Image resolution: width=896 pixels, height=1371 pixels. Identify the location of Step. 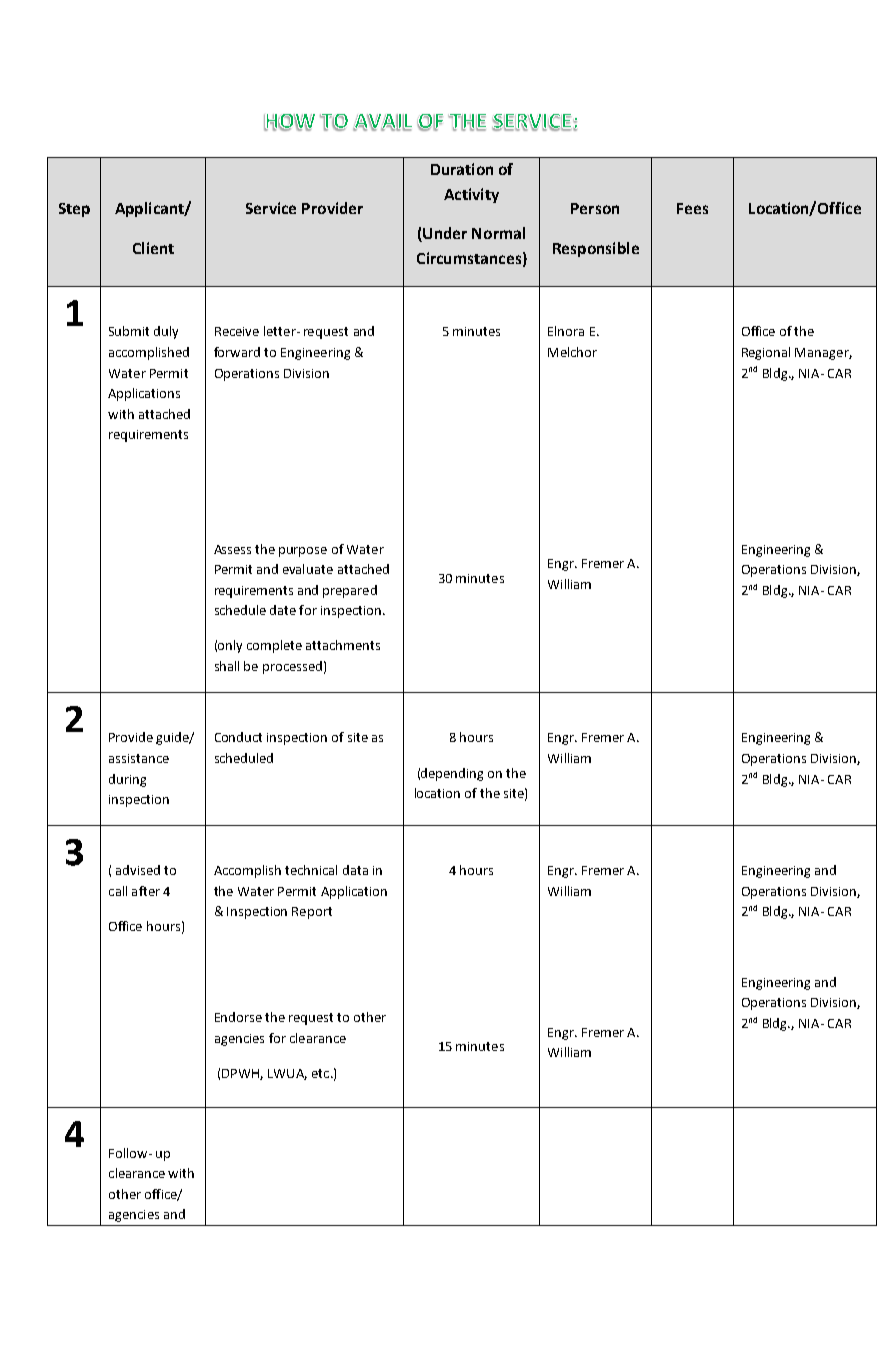
(74, 210).
